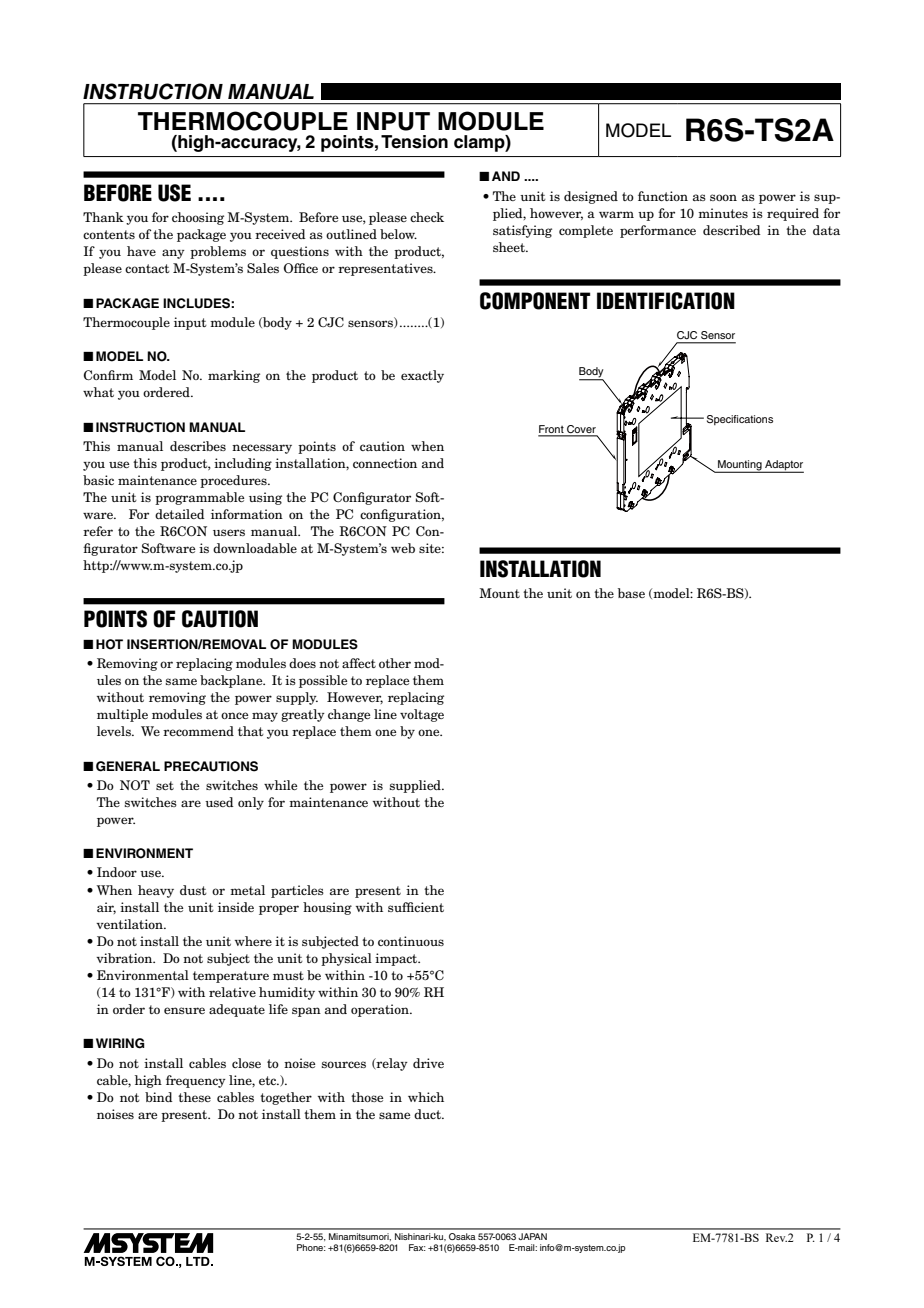  I want to click on temperature, so click(231, 977).
